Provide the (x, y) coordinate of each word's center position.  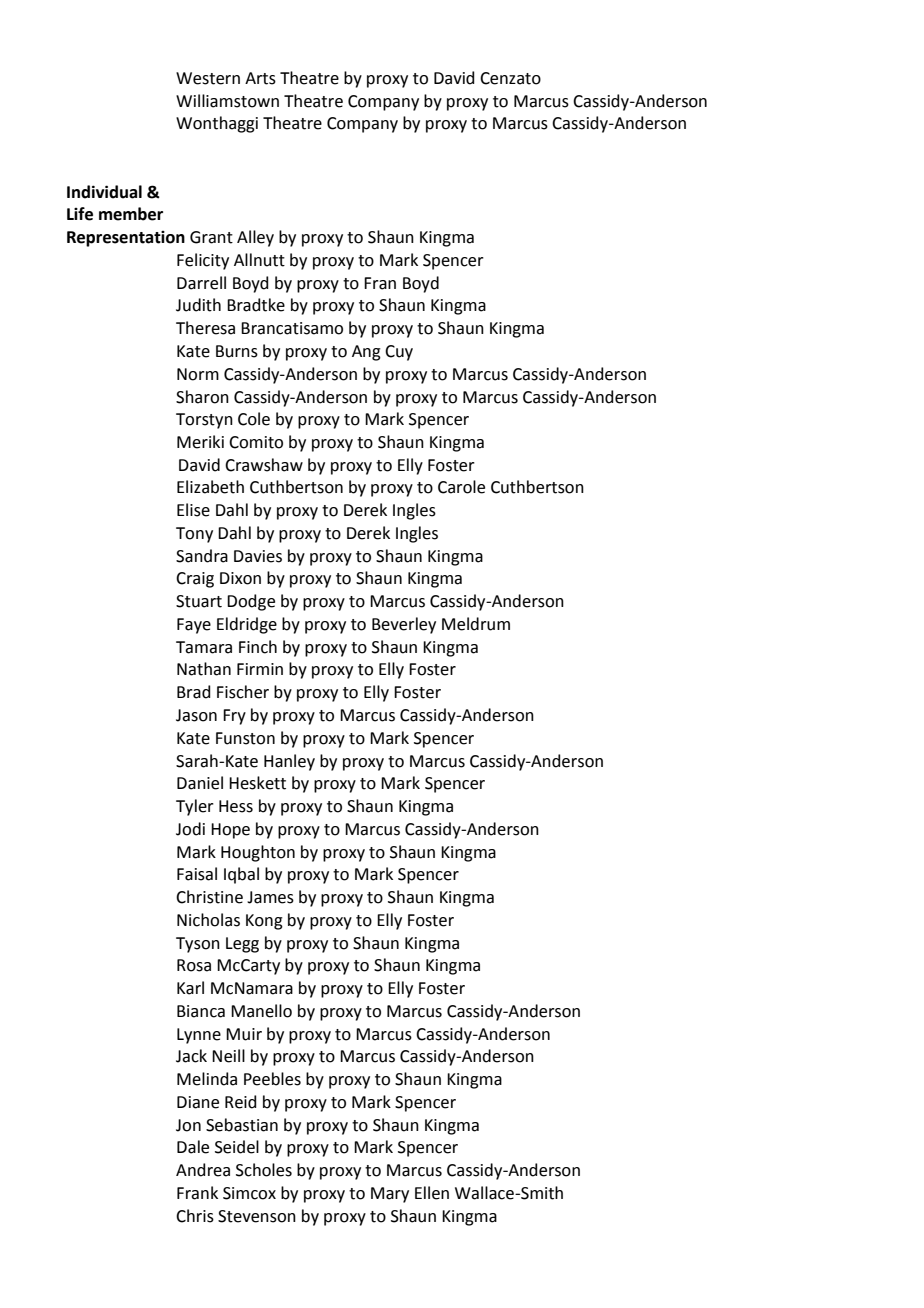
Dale (193, 1147)
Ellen (432, 1193)
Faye (194, 626)
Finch (258, 647)
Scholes (264, 1170)
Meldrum (476, 624)
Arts (260, 78)
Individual (104, 192)
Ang (366, 353)
